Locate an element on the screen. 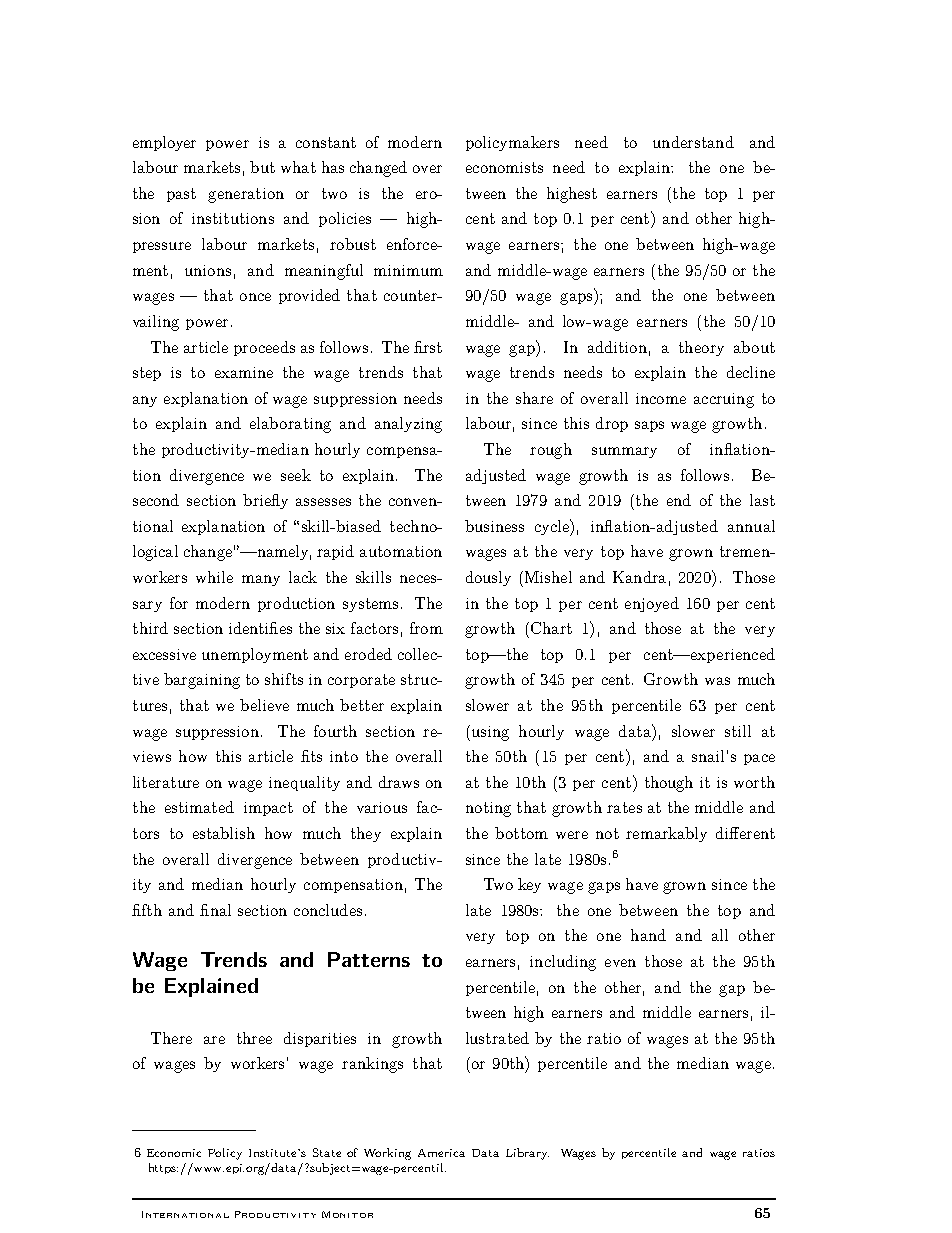  Library is located at coordinates (527, 1154).
